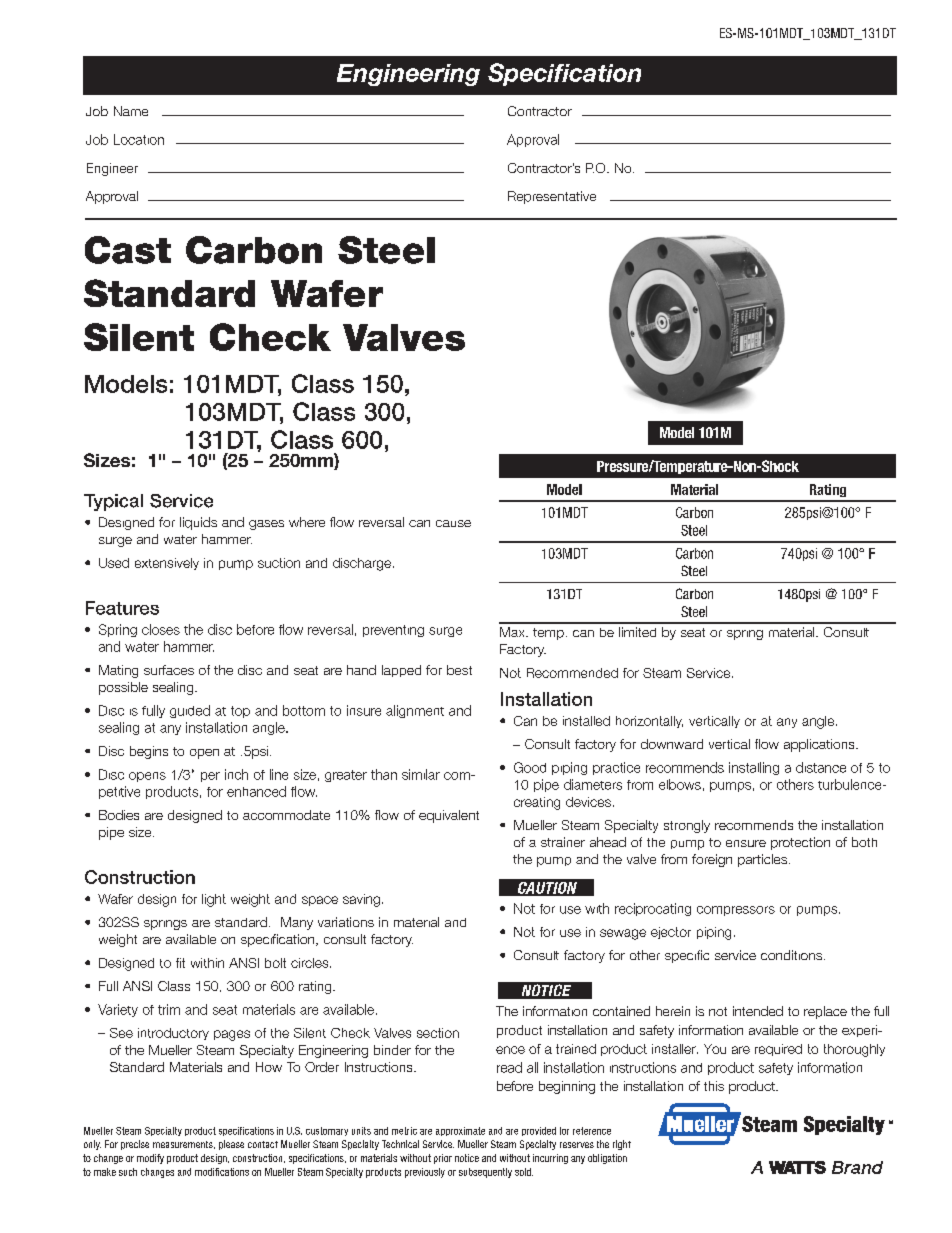  What do you see at coordinates (449, 816) in the screenshot?
I see `equivalent` at bounding box center [449, 816].
